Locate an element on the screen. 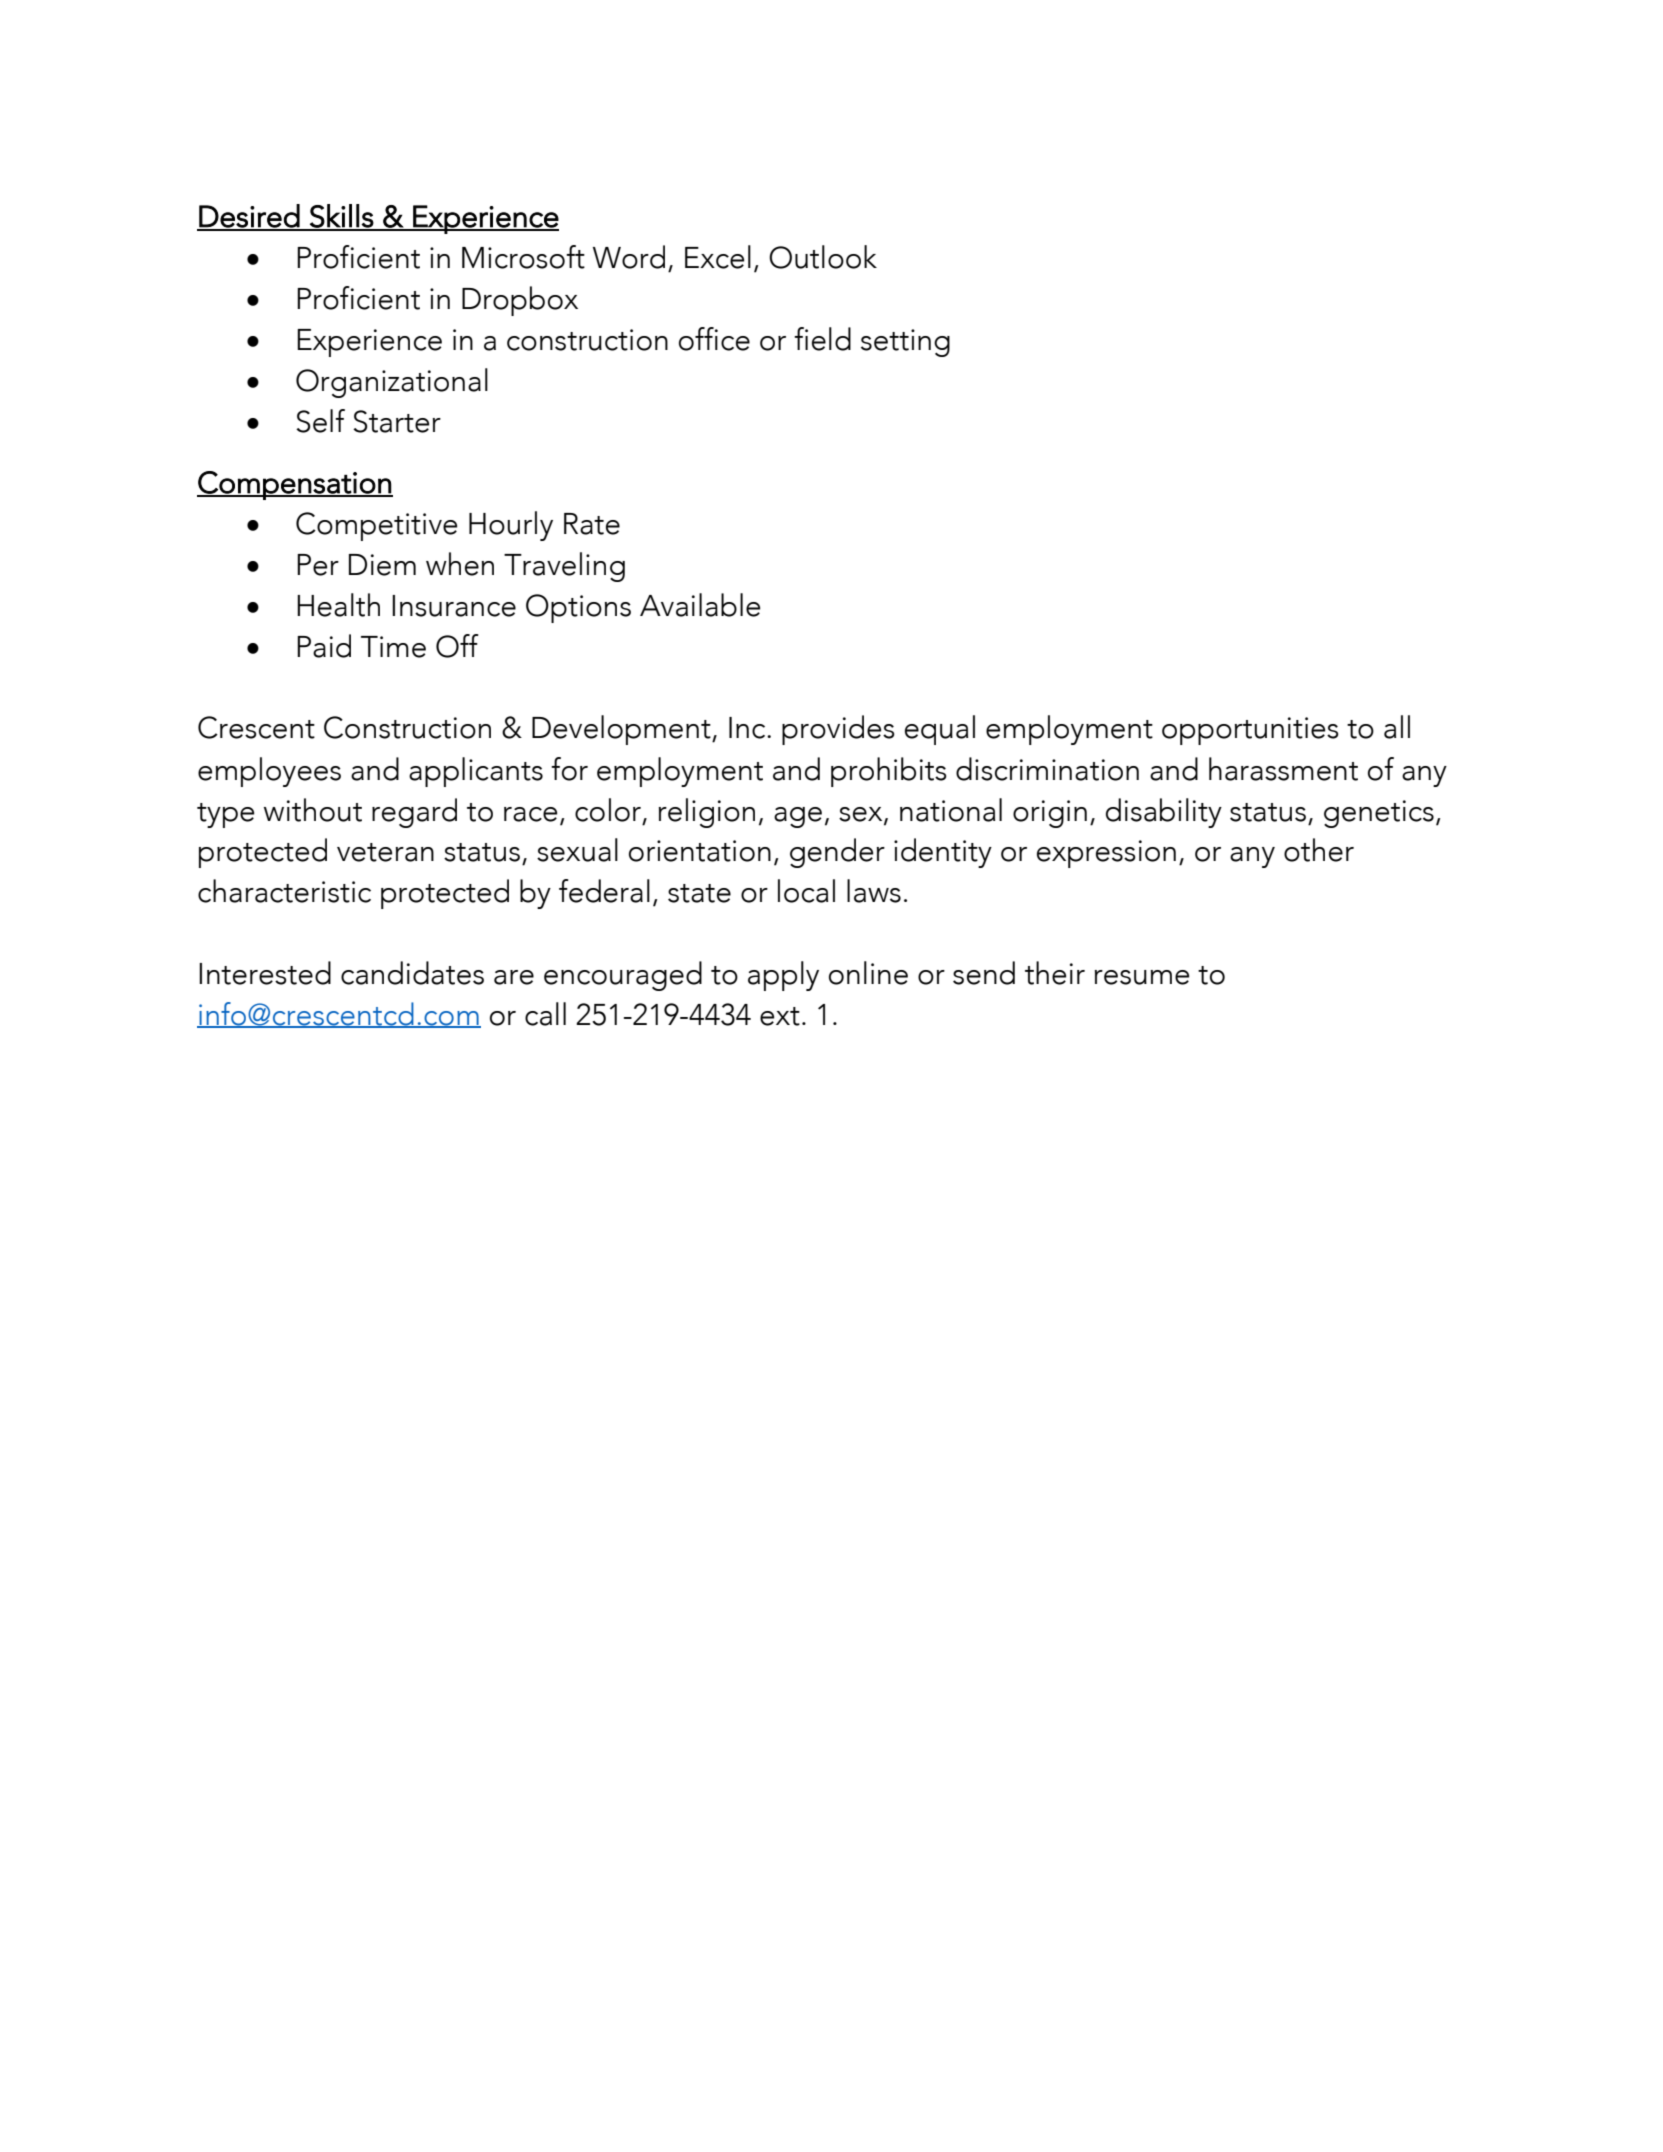 This screenshot has height=2152, width=1663. without is located at coordinates (313, 810).
